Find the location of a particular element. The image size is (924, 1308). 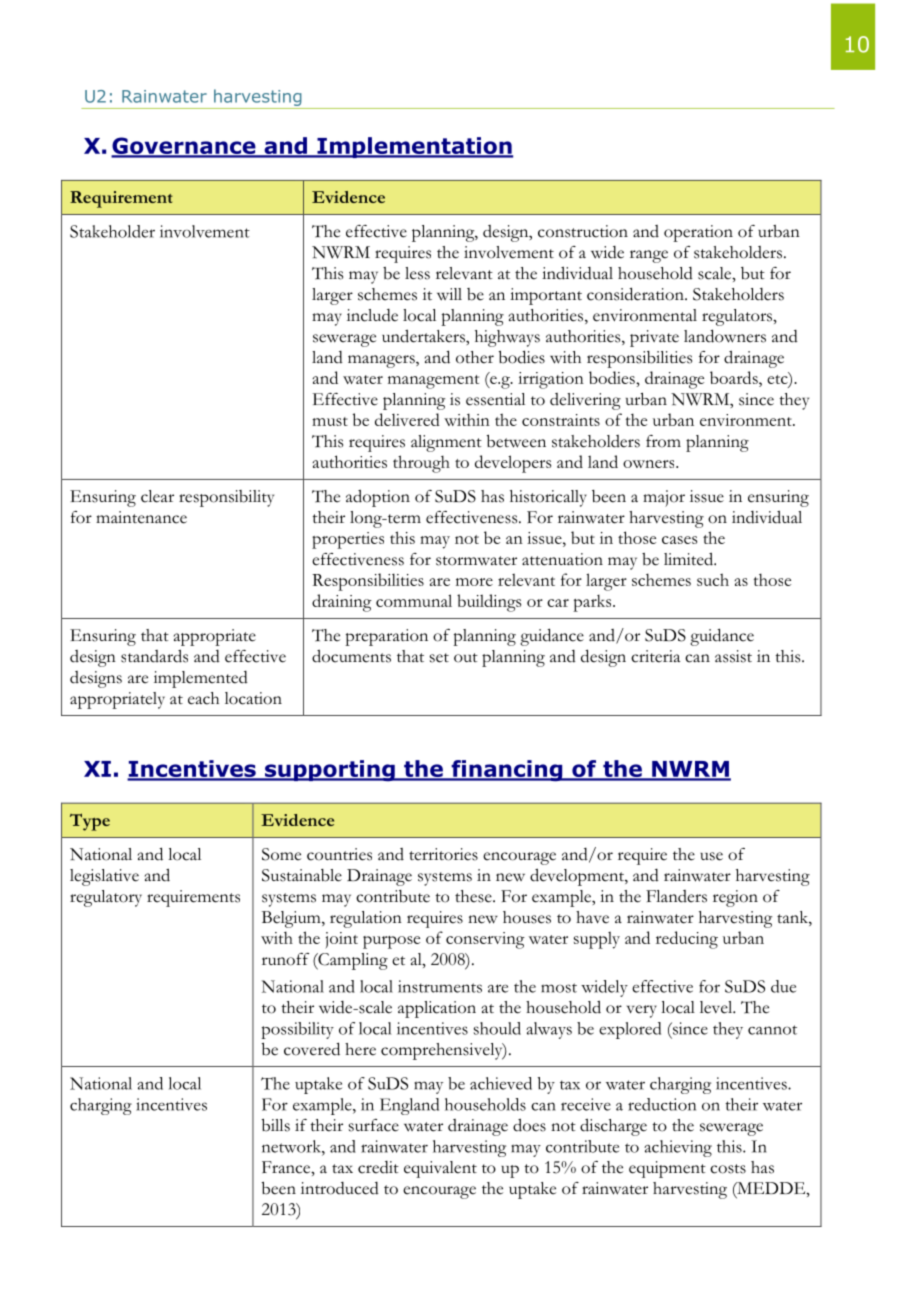

regulatory is located at coordinates (106, 898).
